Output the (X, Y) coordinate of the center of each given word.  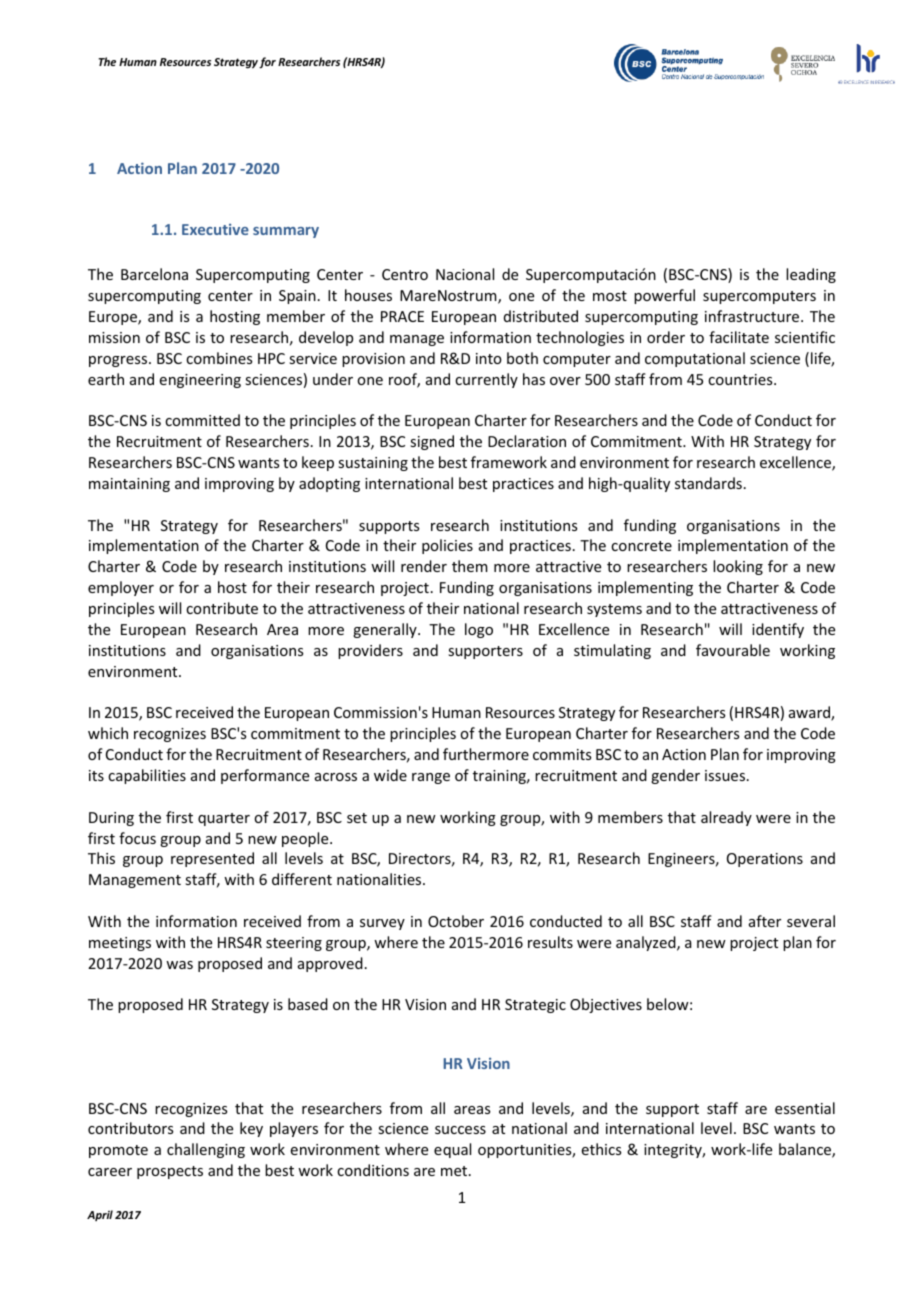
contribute (222, 608)
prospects (170, 1172)
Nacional (465, 274)
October (456, 921)
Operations (765, 860)
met (455, 1171)
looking (738, 567)
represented (212, 859)
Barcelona (154, 274)
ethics (601, 1149)
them (470, 566)
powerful (664, 296)
